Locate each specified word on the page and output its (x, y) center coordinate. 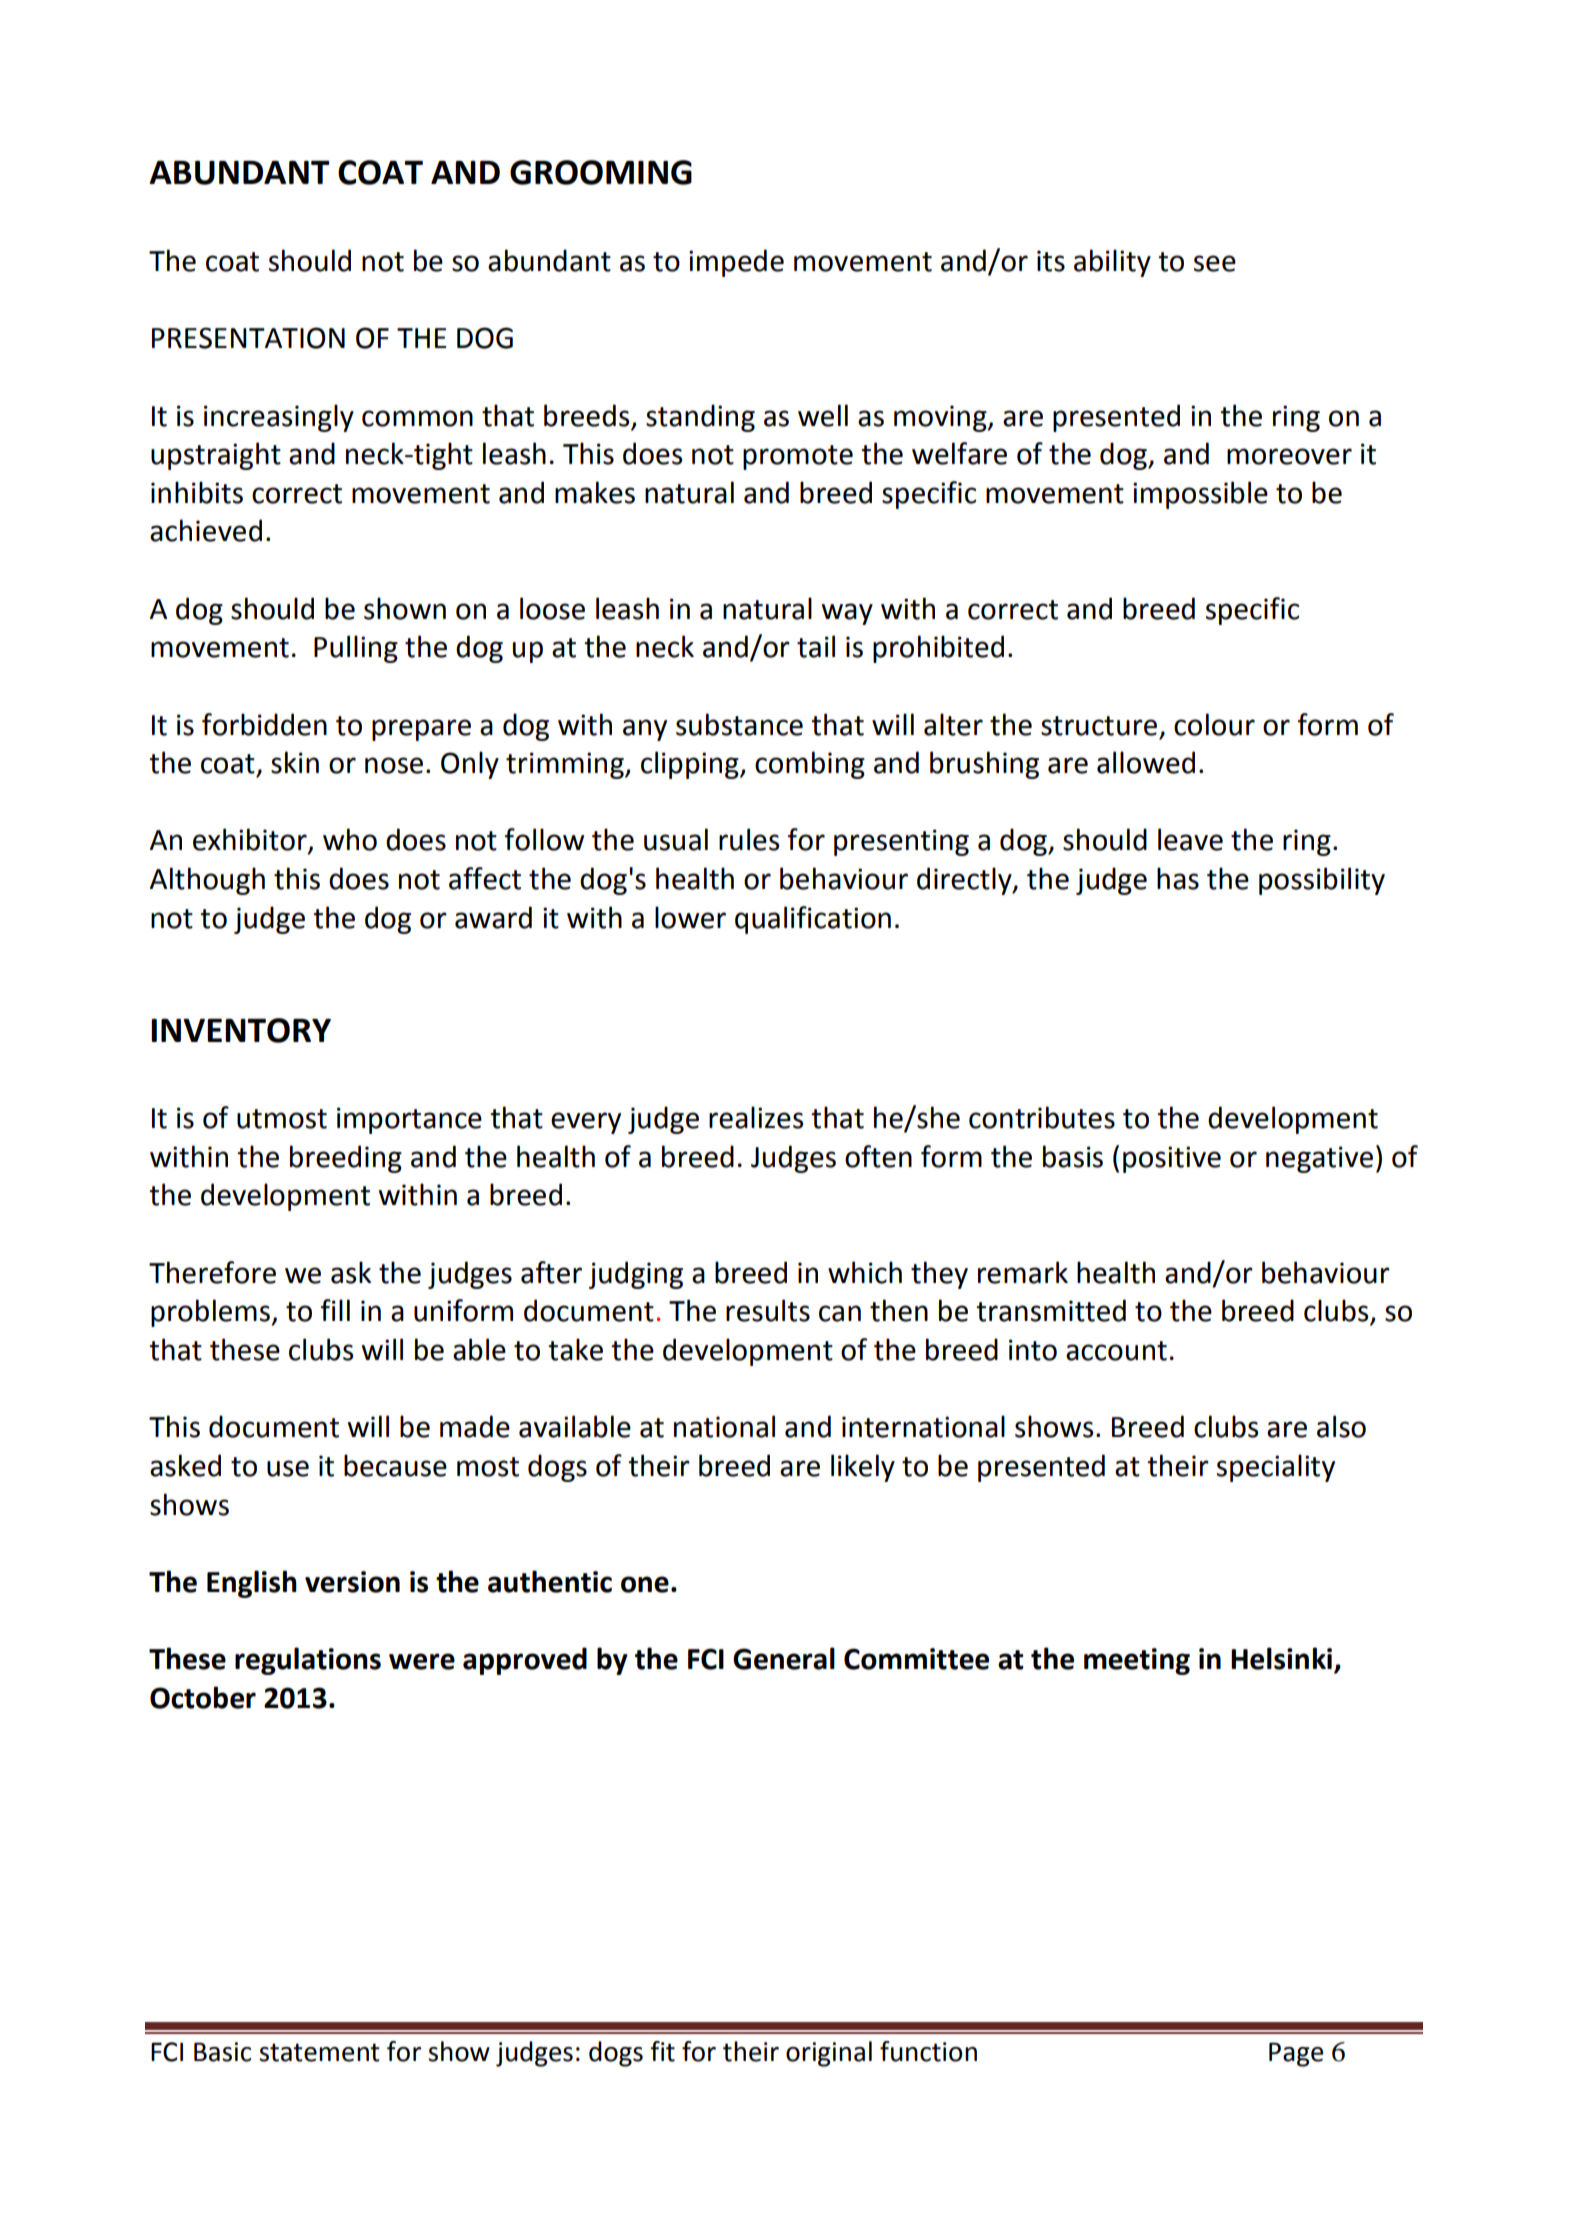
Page (1296, 2054)
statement (319, 2052)
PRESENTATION (248, 338)
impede (736, 263)
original (829, 2054)
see (1215, 263)
